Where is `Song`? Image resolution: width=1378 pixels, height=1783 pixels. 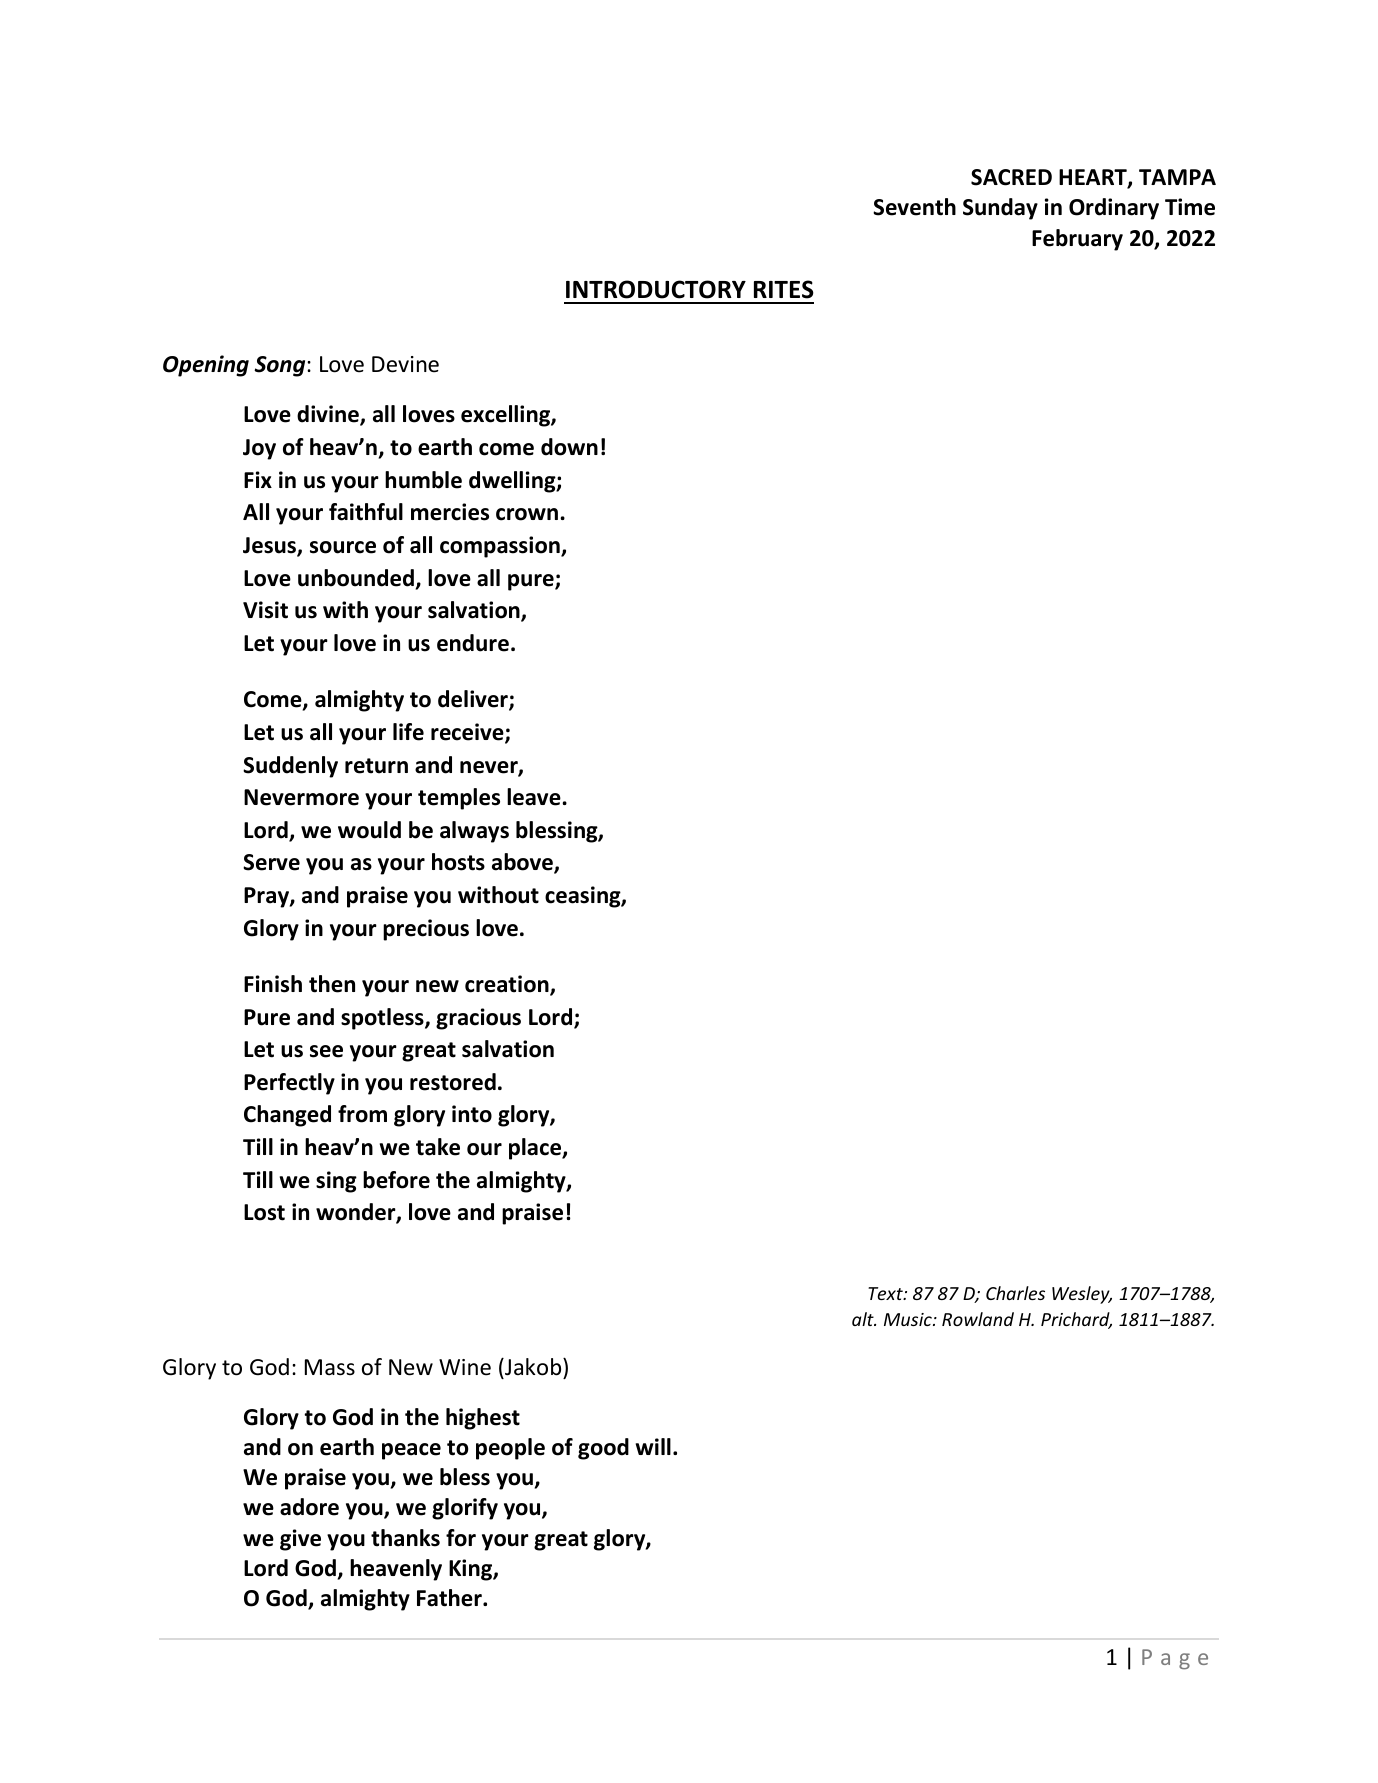 Song is located at coordinates (281, 366).
